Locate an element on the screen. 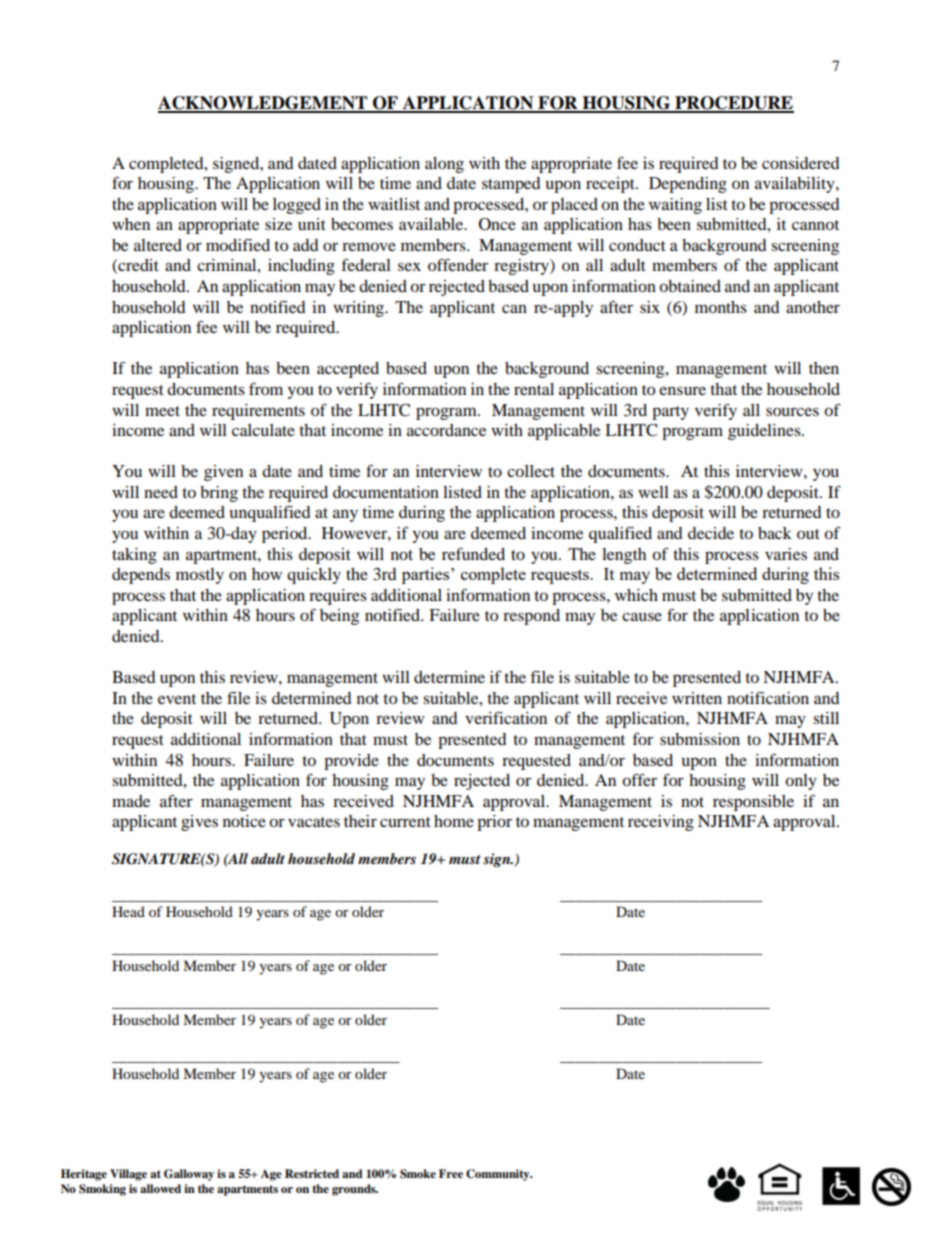  respond is located at coordinates (531, 617).
